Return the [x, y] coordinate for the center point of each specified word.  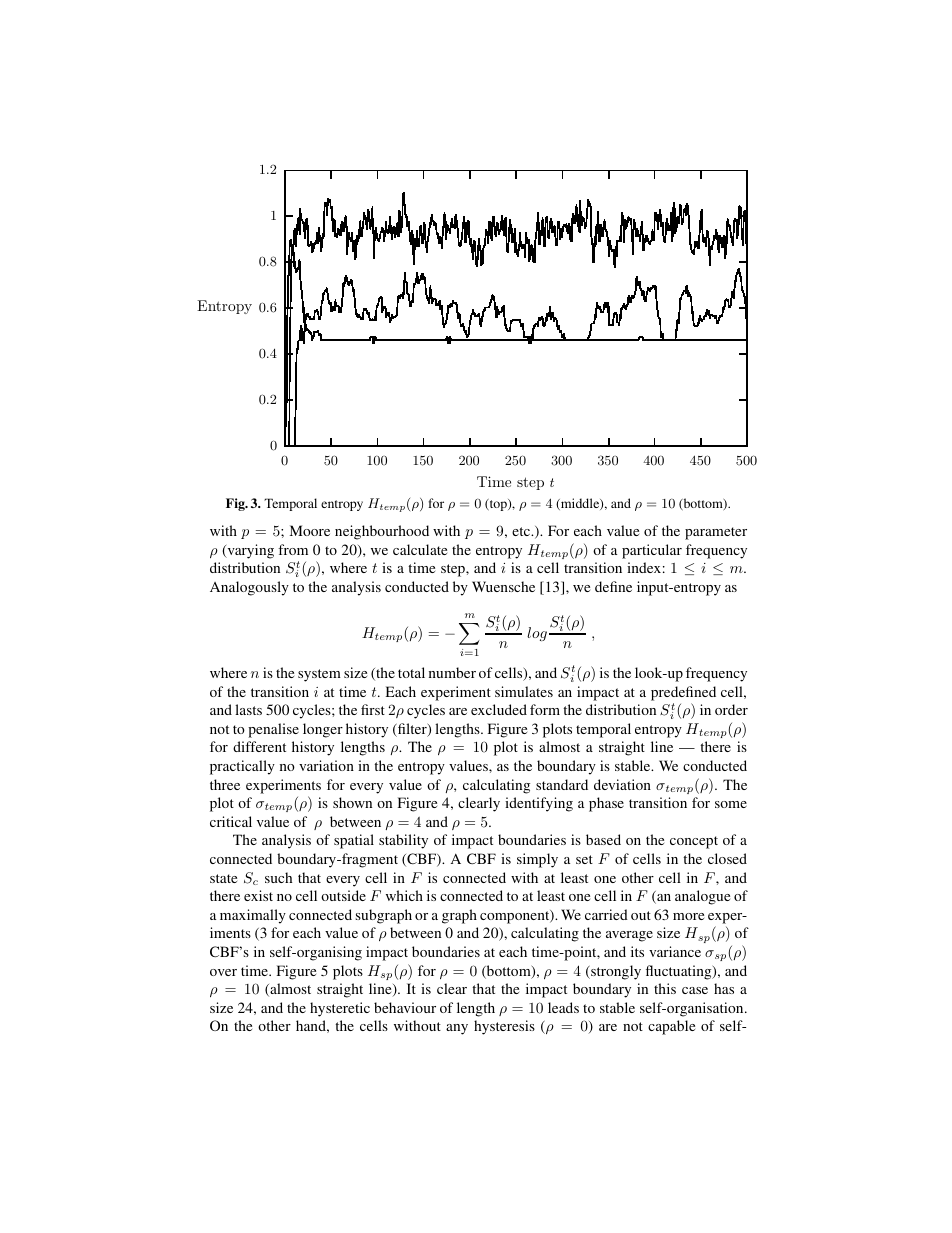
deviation [622, 784]
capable [671, 1027]
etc [522, 531]
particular [652, 551]
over [223, 972]
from [293, 549]
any [457, 1029]
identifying [539, 804]
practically [242, 767]
